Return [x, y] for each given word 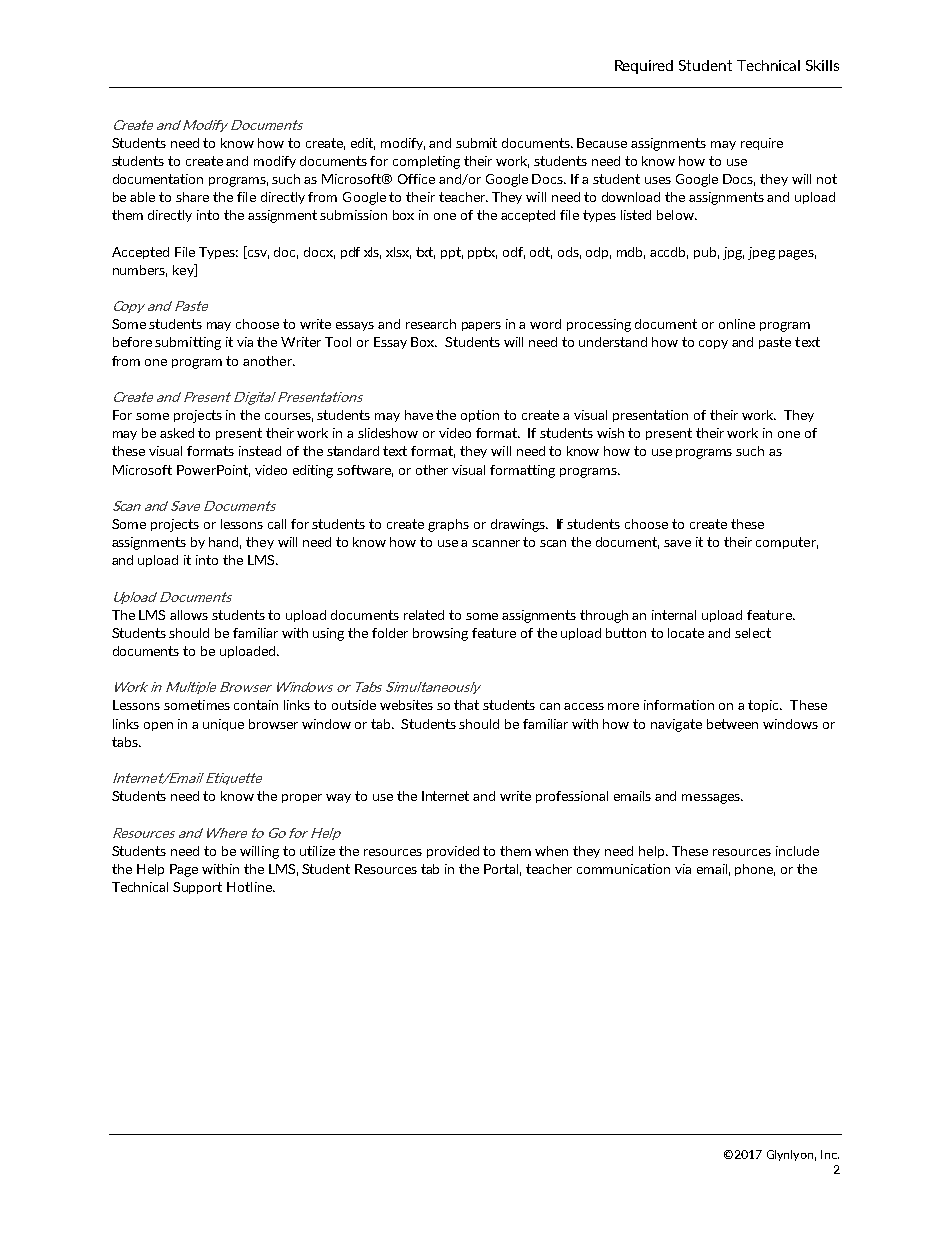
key [184, 270]
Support [197, 888]
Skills [822, 65]
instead [260, 451]
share [192, 197]
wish [610, 433]
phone [755, 870]
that [466, 705]
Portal [502, 870]
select [753, 633]
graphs [448, 525]
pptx [482, 253]
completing [426, 162]
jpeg [761, 253]
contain [256, 705]
